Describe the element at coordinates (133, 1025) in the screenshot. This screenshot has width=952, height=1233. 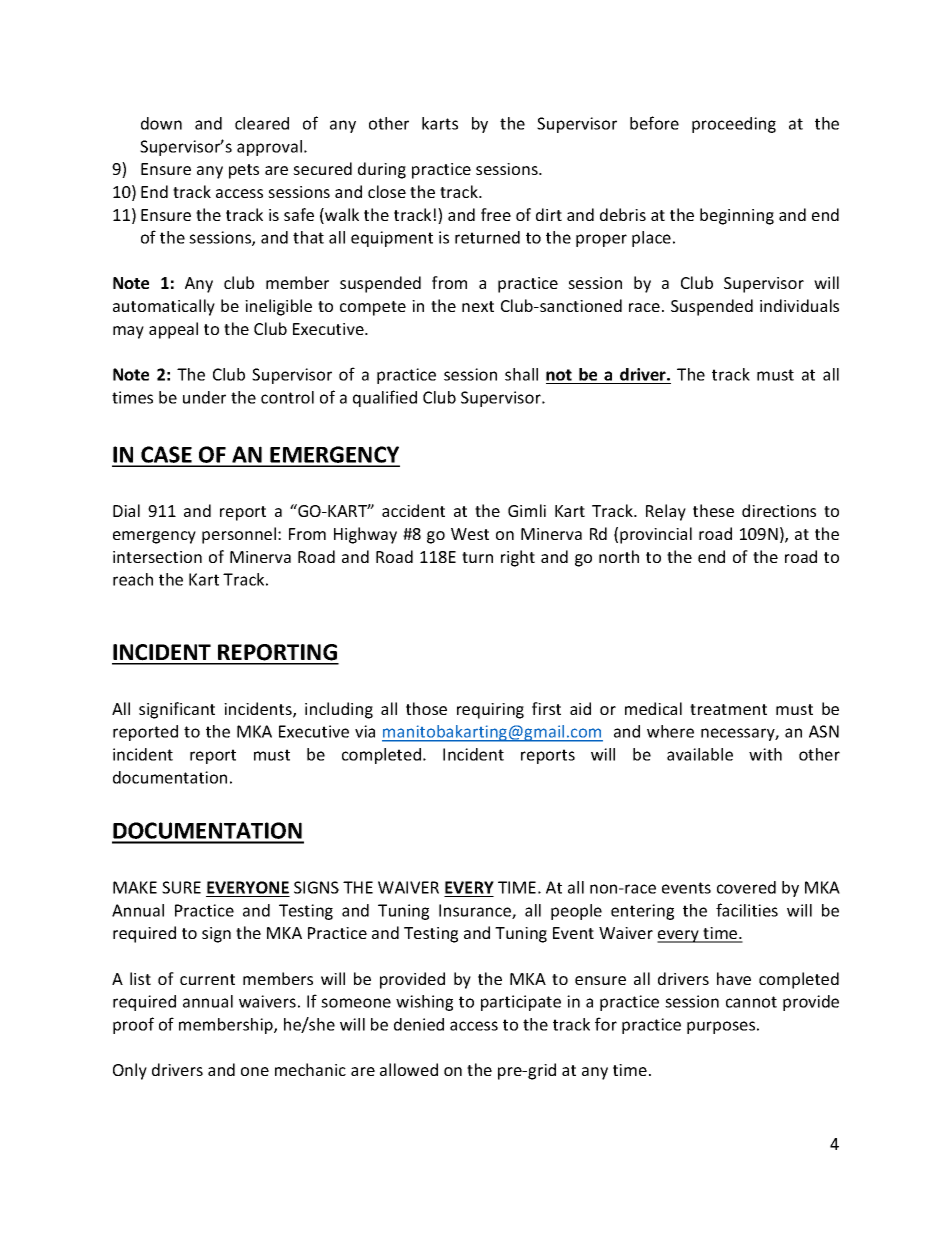
I see `proof` at that location.
